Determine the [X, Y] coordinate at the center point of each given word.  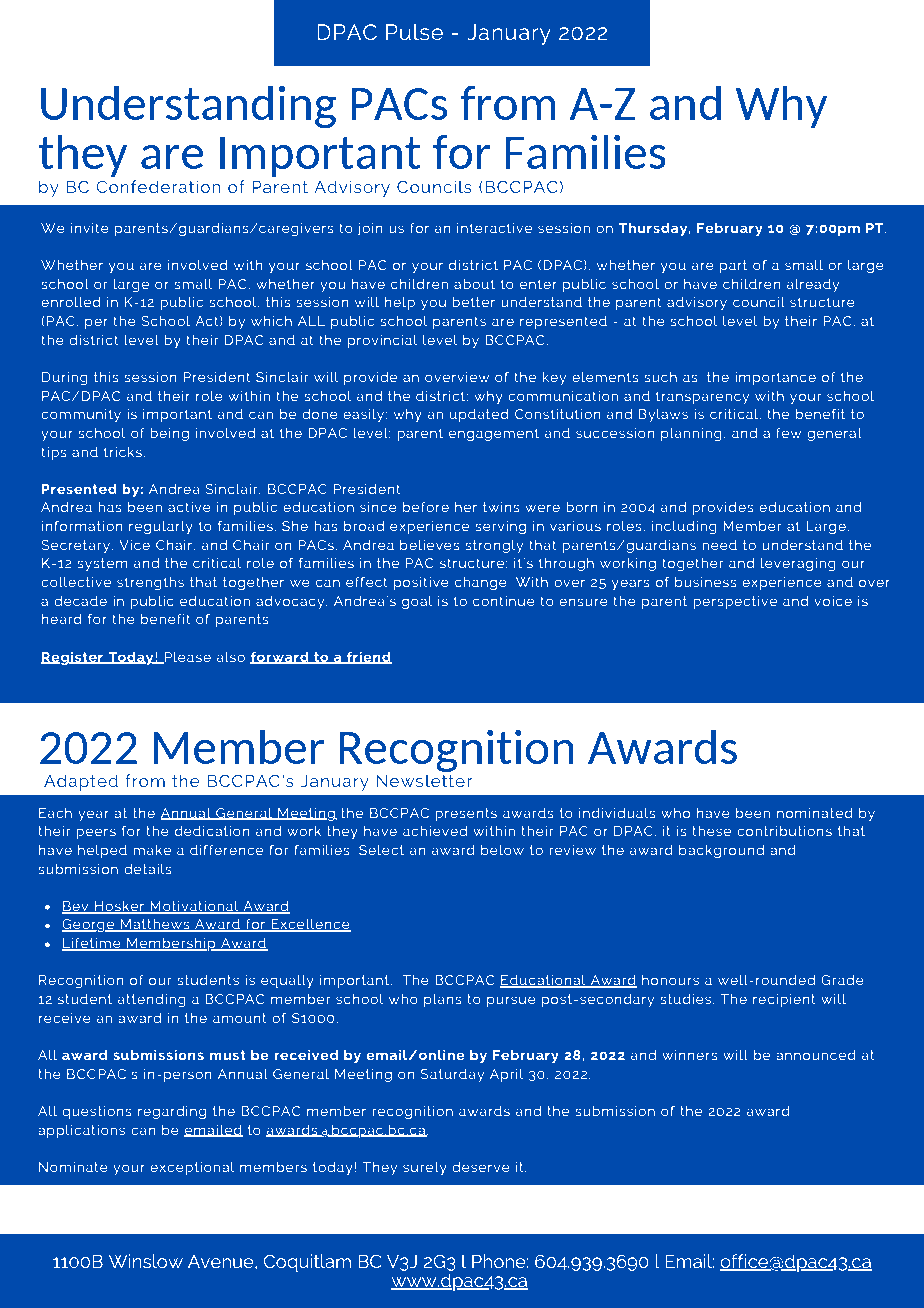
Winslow [146, 1261]
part [733, 266]
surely [425, 1168]
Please [187, 658]
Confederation [158, 186]
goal [417, 602]
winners [690, 1055]
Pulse [414, 32]
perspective [735, 602]
